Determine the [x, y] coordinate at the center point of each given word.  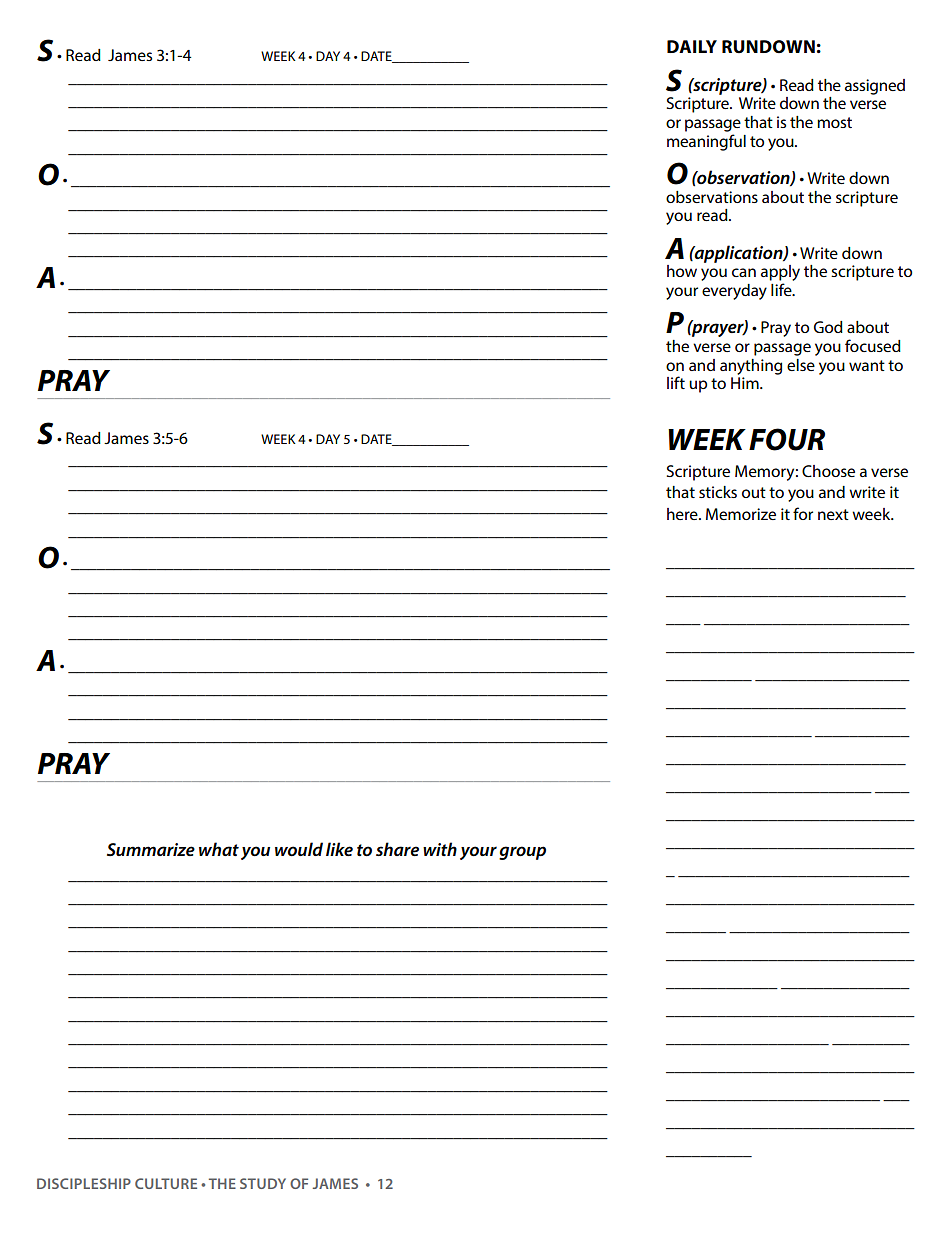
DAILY [692, 46]
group [522, 853]
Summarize [151, 849]
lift [676, 382]
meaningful [706, 142]
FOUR [787, 439]
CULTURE [166, 1183]
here [683, 514]
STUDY [263, 1183]
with [440, 849]
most [834, 122]
